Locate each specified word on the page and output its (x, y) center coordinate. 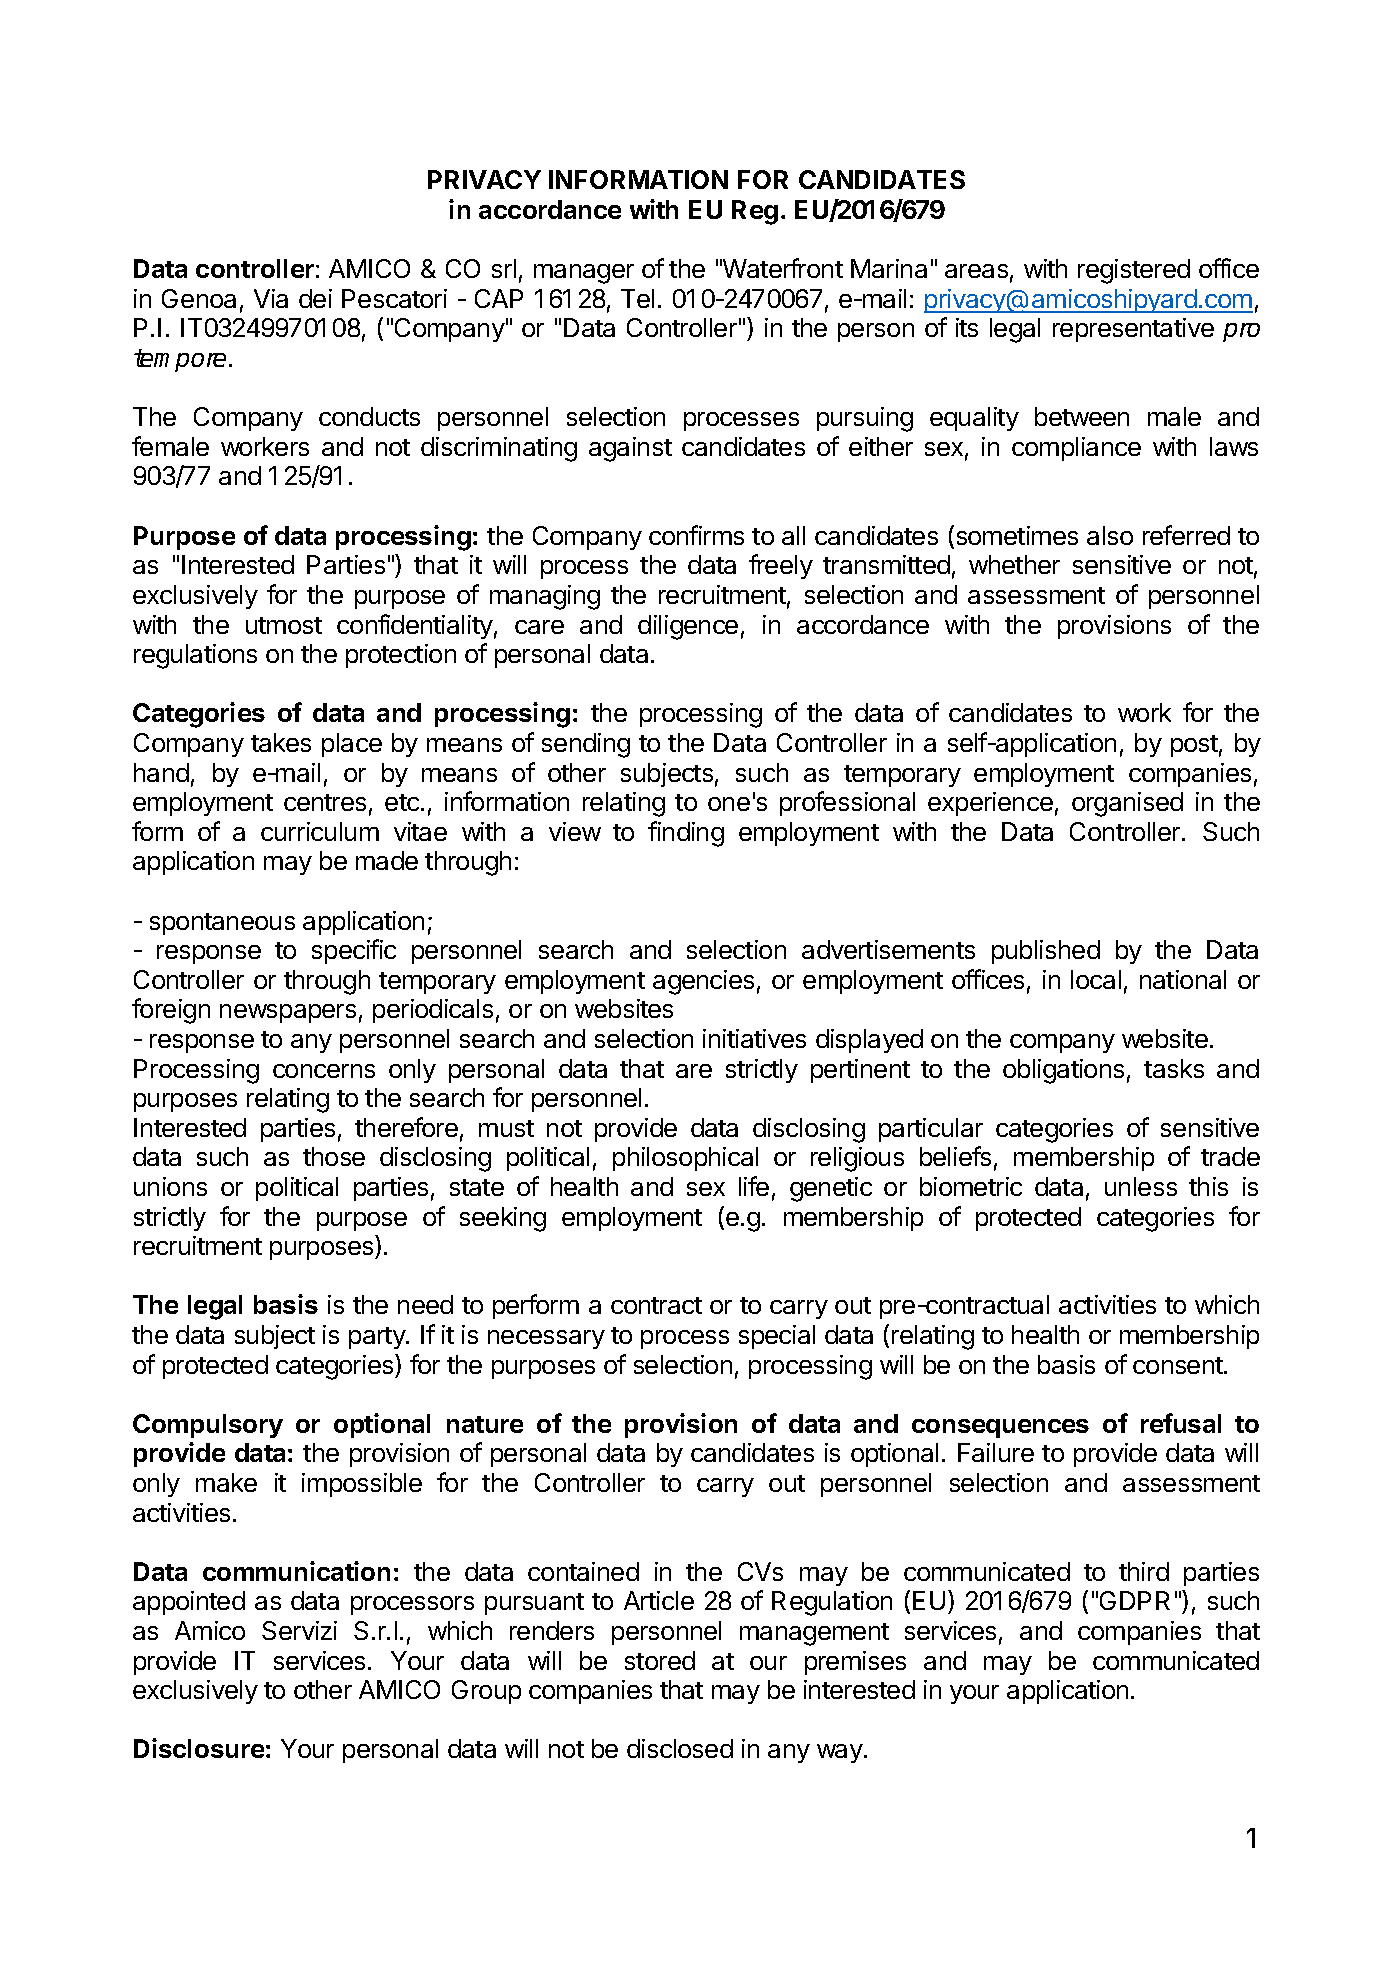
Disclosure (199, 1748)
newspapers (288, 1013)
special (777, 1337)
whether (1014, 564)
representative (1133, 330)
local (1096, 979)
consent (1179, 1365)
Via (271, 298)
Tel (637, 298)
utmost (284, 625)
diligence (688, 627)
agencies (703, 982)
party (378, 1338)
